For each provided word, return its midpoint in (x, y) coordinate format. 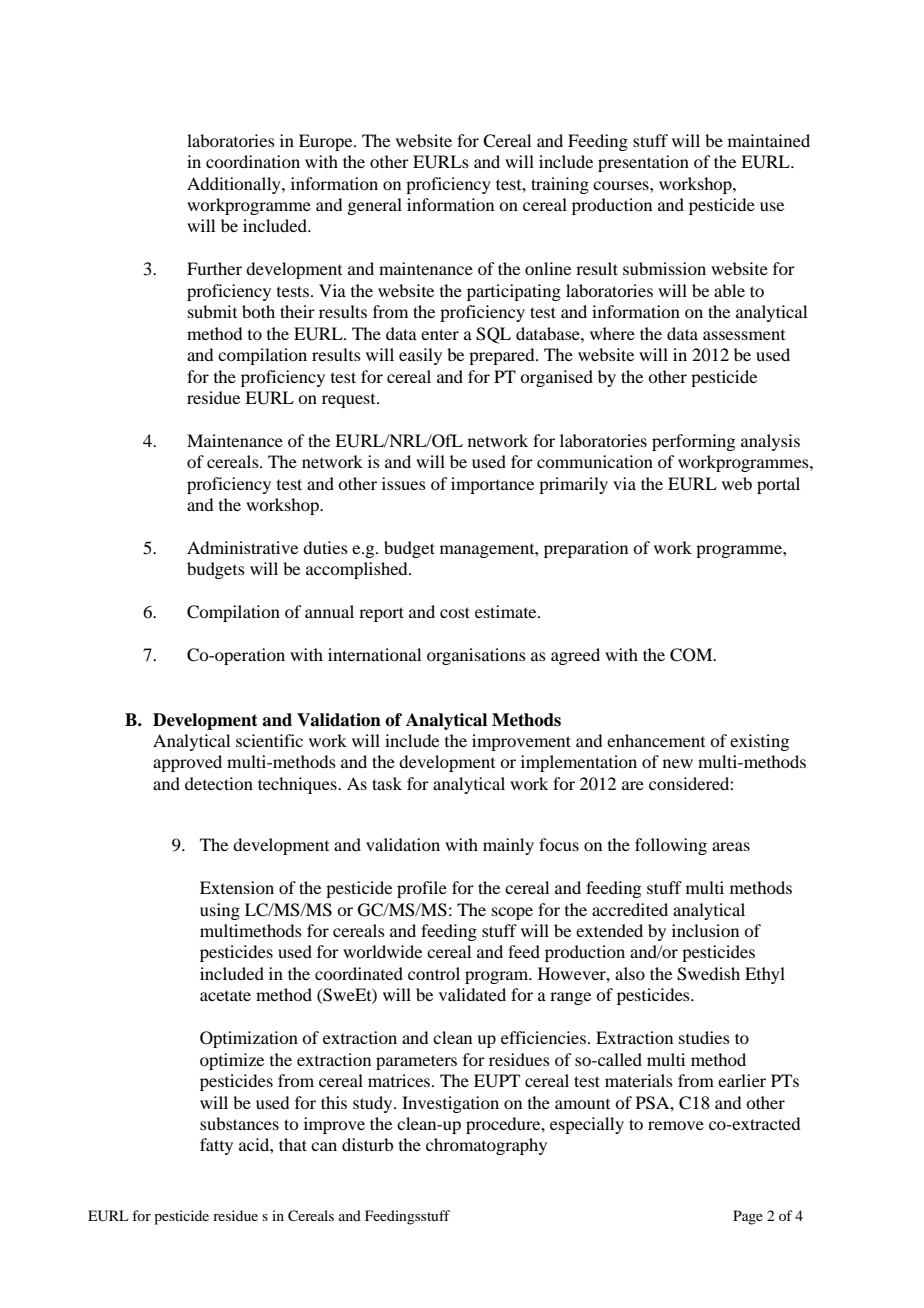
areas (731, 846)
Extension (237, 887)
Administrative (242, 547)
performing (693, 442)
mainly (508, 846)
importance (492, 485)
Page (748, 1217)
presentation (643, 163)
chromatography (486, 1146)
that (293, 1144)
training (560, 185)
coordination (253, 161)
